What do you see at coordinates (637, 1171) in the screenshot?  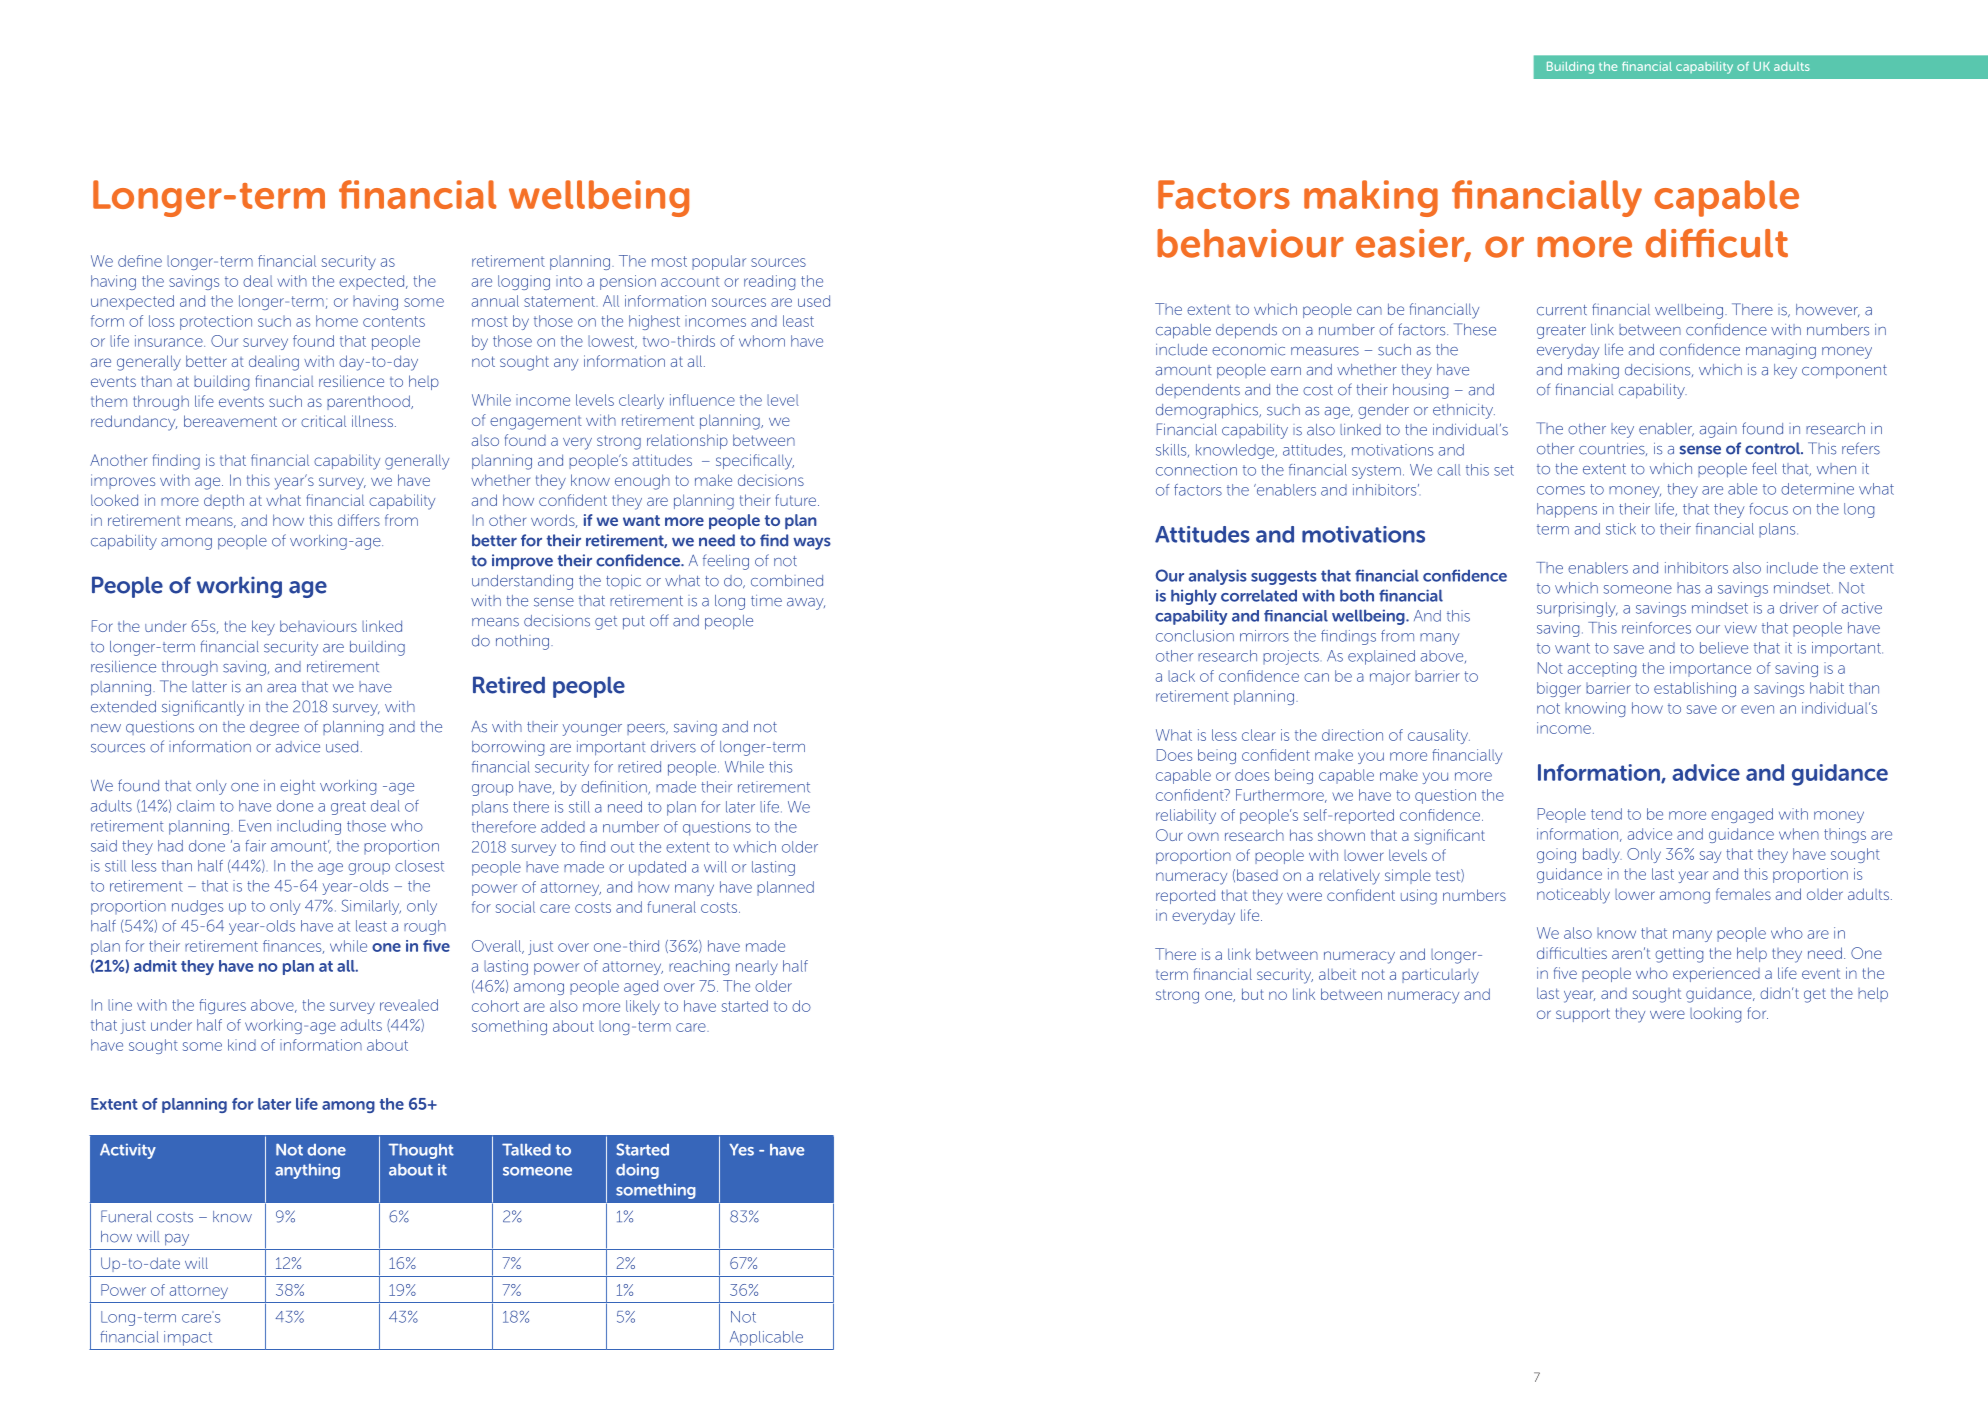 I see `doing` at bounding box center [637, 1171].
